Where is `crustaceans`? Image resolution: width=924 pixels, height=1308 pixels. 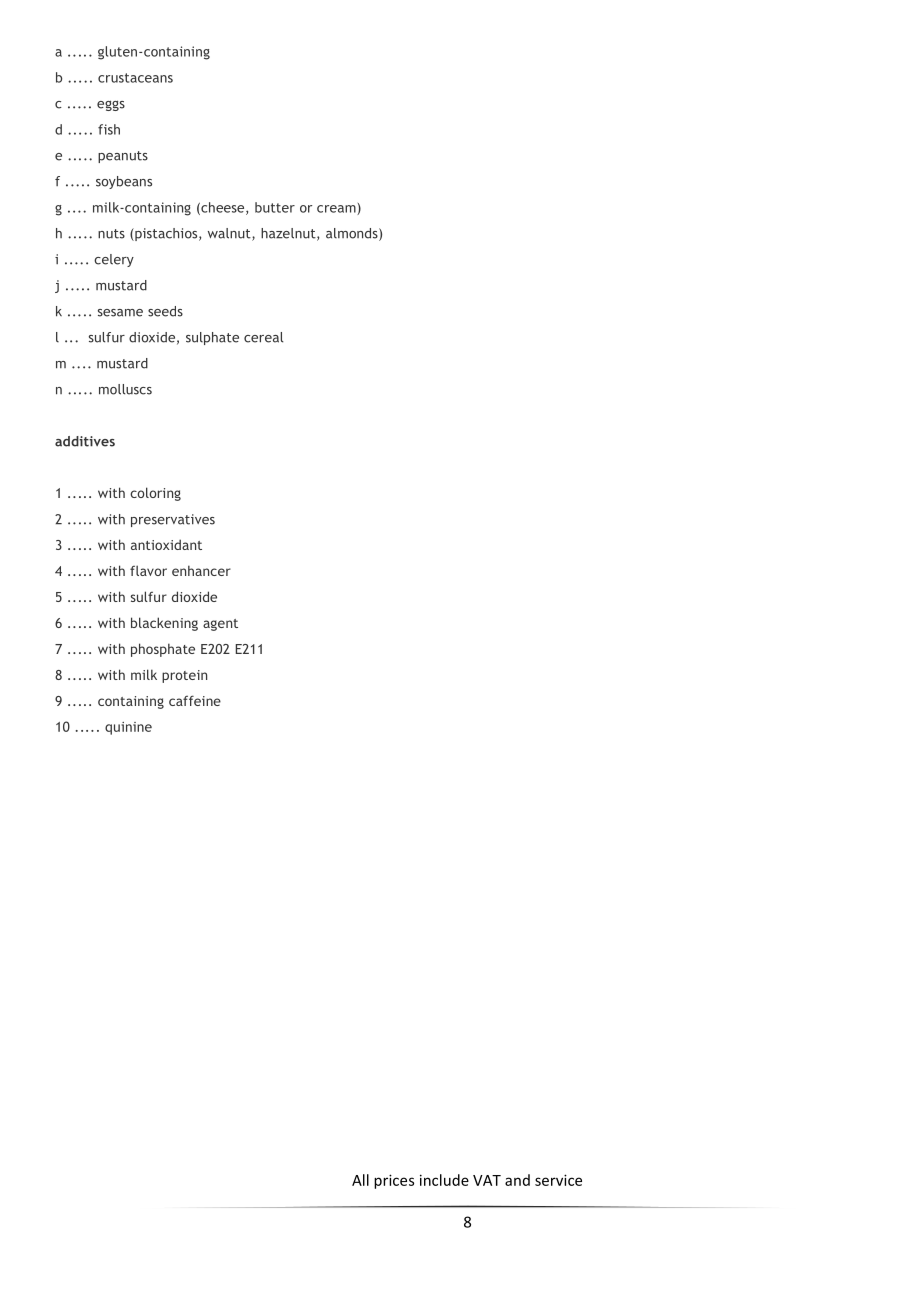 crustaceans is located at coordinates (135, 78).
